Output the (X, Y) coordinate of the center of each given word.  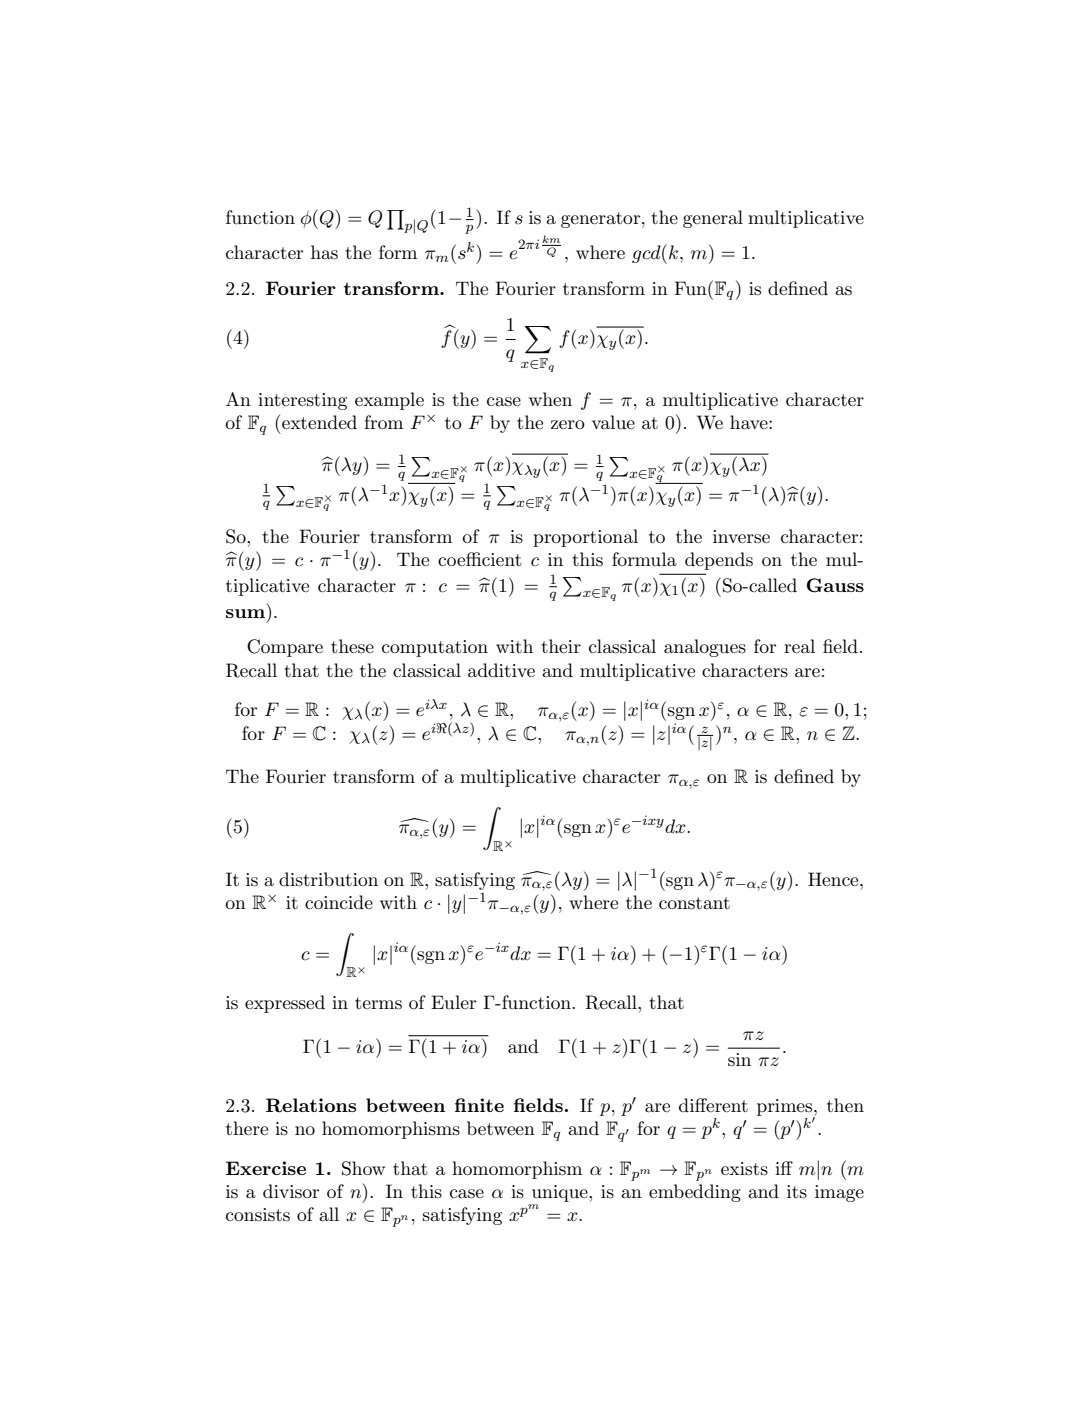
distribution (328, 879)
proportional (585, 538)
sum (245, 613)
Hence (834, 879)
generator (602, 220)
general (713, 219)
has (324, 252)
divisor (291, 1191)
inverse (741, 537)
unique (561, 1193)
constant (694, 903)
